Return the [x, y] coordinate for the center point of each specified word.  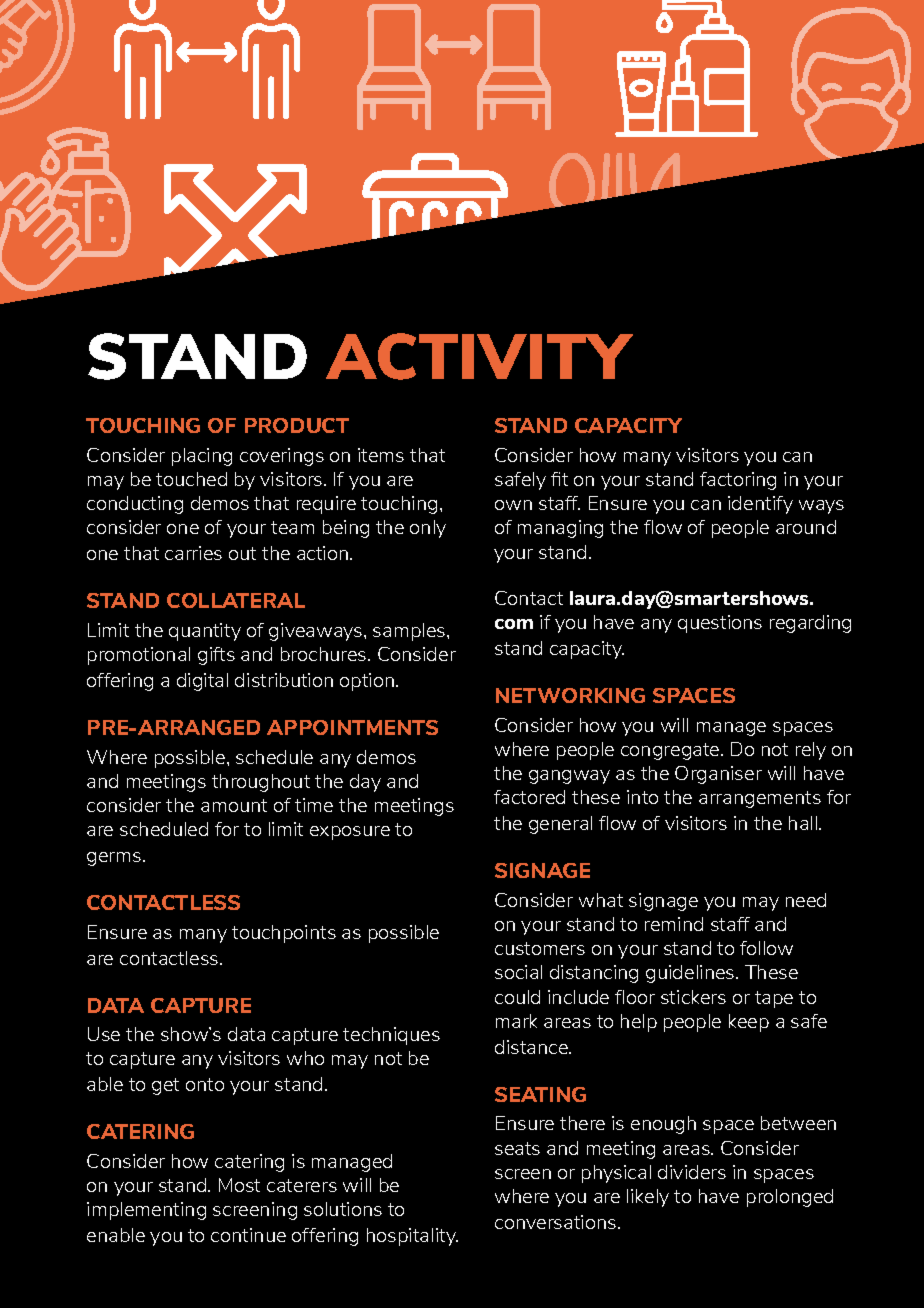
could [517, 997]
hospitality [412, 1237]
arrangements [760, 799]
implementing [146, 1211]
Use [104, 1034]
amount [234, 805]
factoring [738, 481]
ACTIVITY [479, 356]
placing [202, 457]
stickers [693, 997]
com [514, 624]
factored [529, 797]
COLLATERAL [236, 600]
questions [720, 624]
